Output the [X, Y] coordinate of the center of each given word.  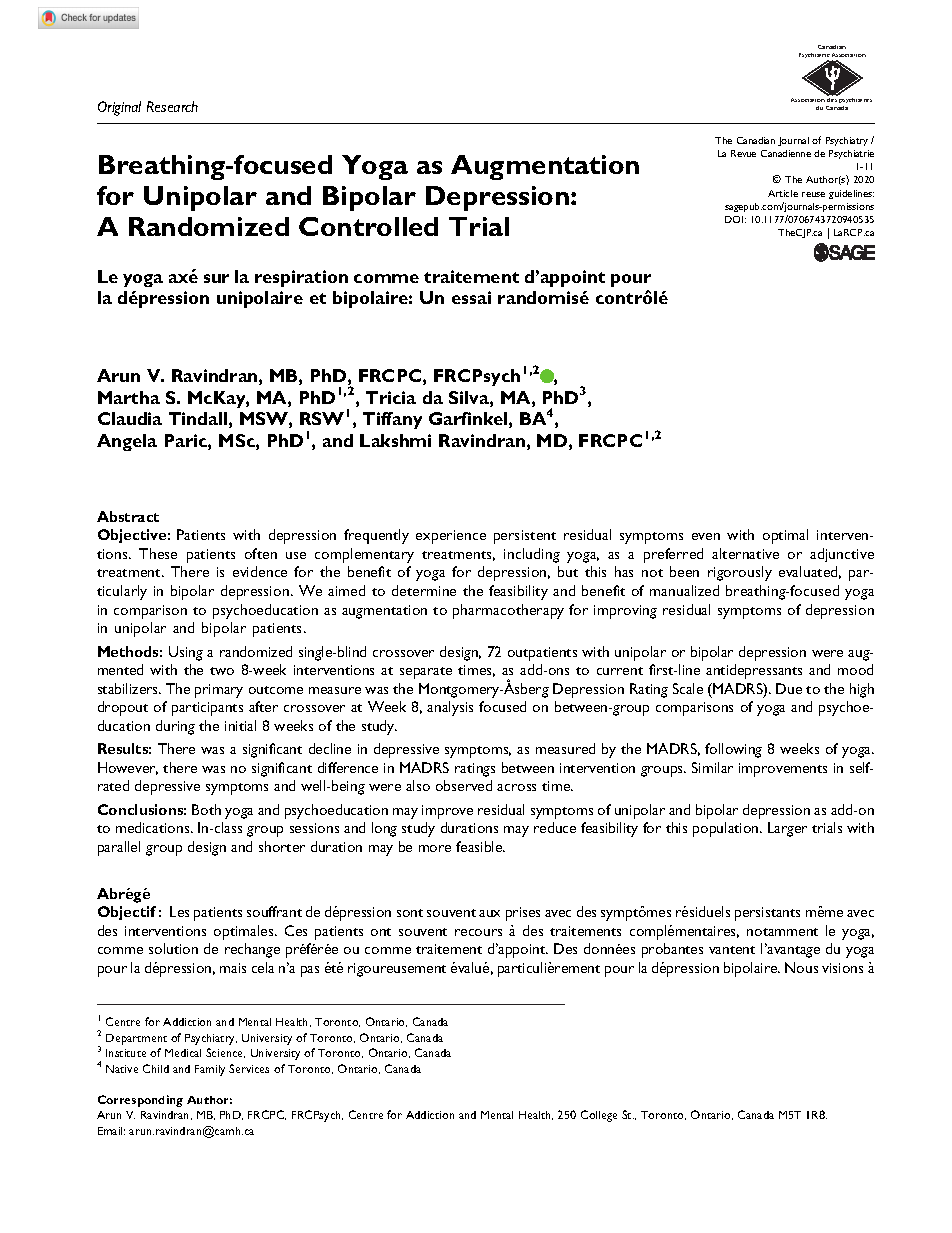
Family [210, 1070]
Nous [801, 967]
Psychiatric [814, 57]
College [599, 1116]
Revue [743, 153]
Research [172, 106]
